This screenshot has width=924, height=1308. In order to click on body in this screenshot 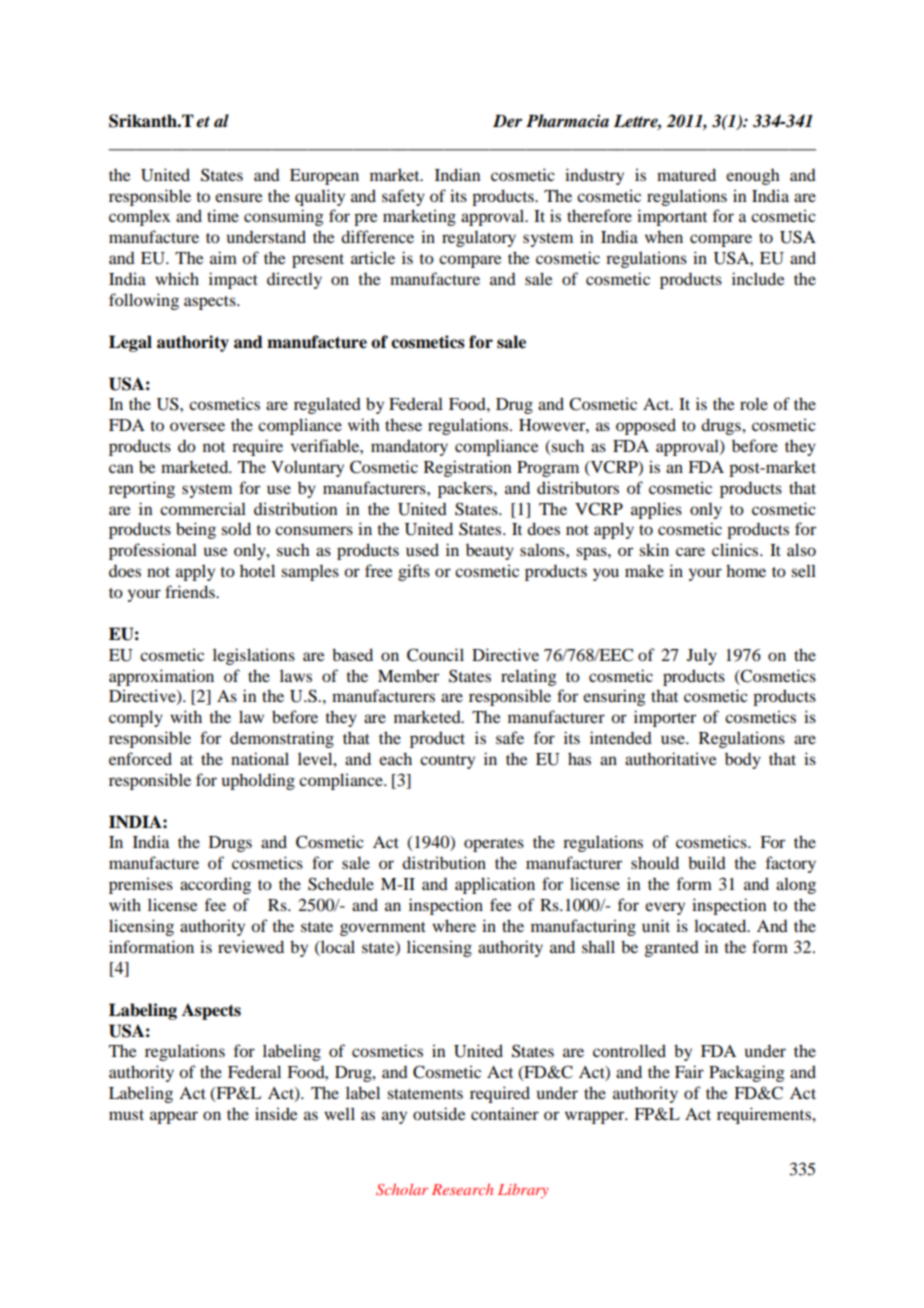, I will do `click(743, 761)`.
